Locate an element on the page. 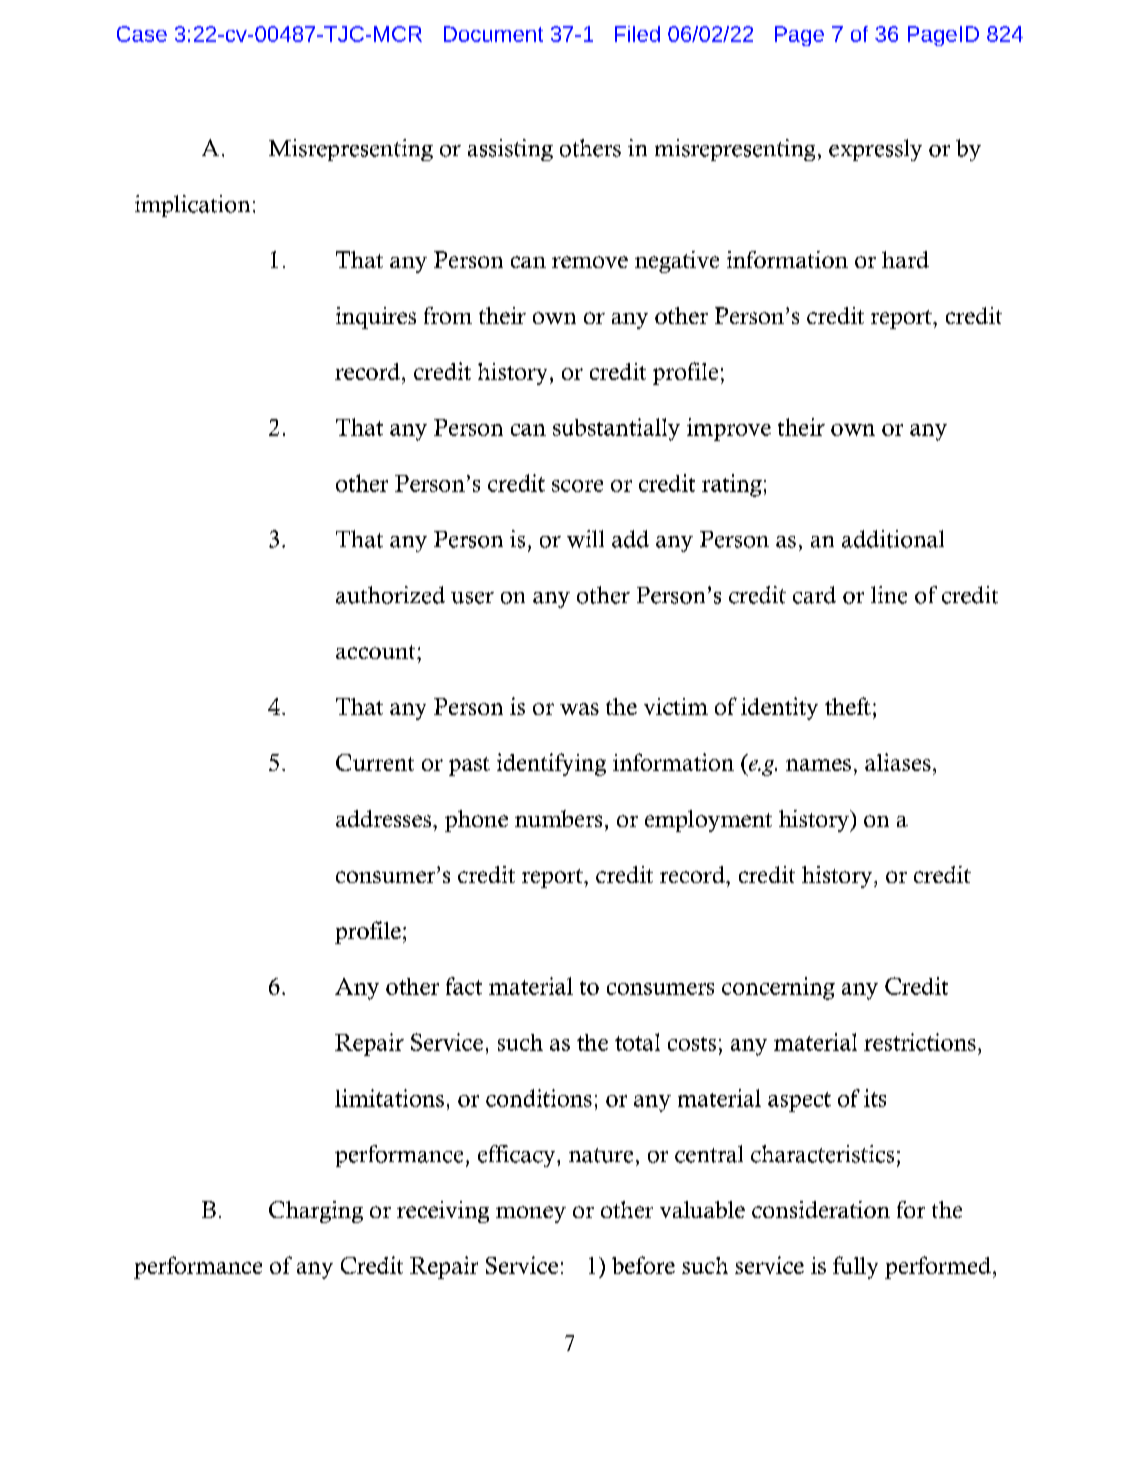  expressly is located at coordinates (875, 150).
